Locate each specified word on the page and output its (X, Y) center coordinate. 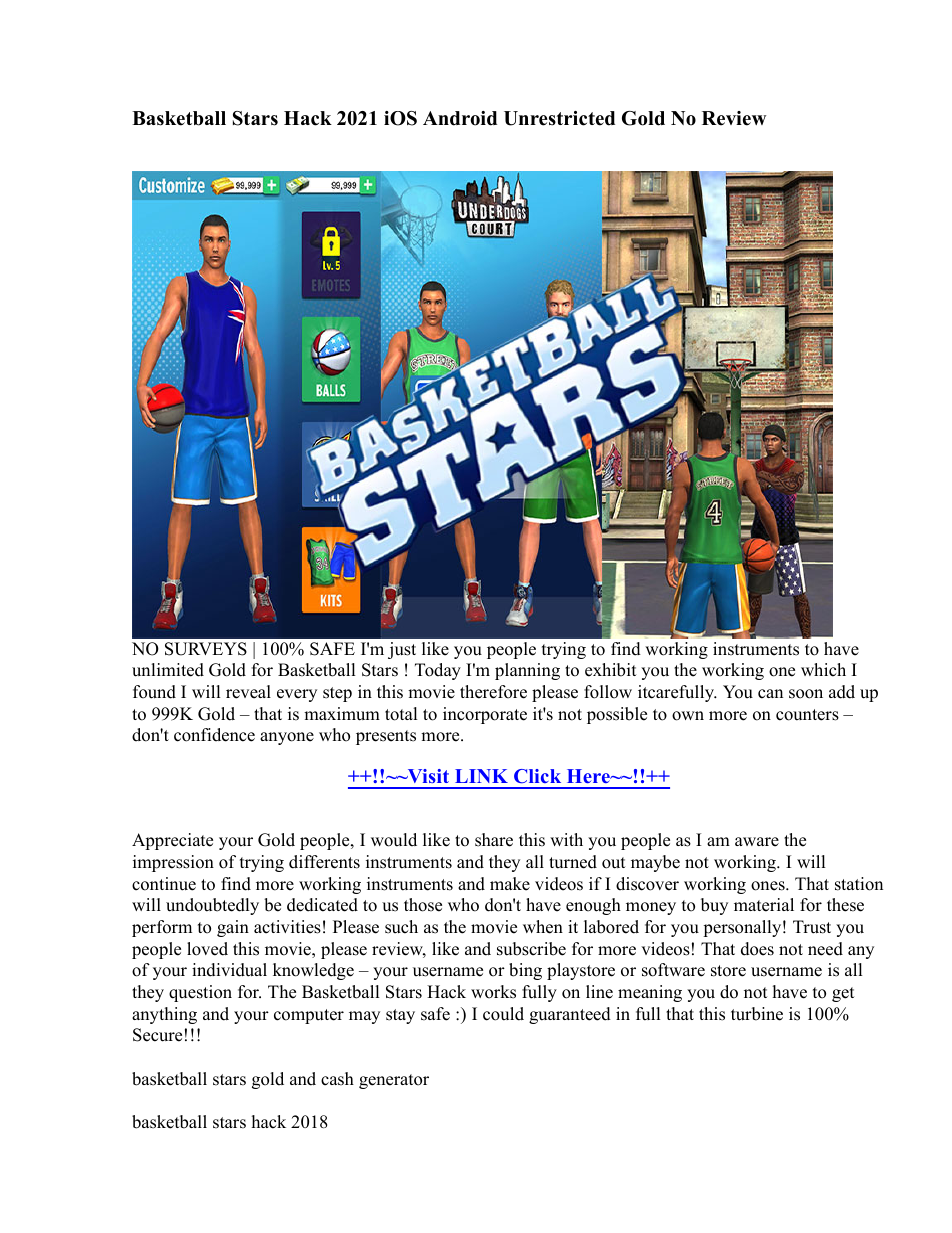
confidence (214, 735)
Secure (157, 1035)
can (770, 694)
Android (460, 118)
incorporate (485, 715)
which (823, 670)
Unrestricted (559, 118)
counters (807, 715)
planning (527, 671)
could (503, 1014)
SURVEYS (206, 649)
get (843, 994)
